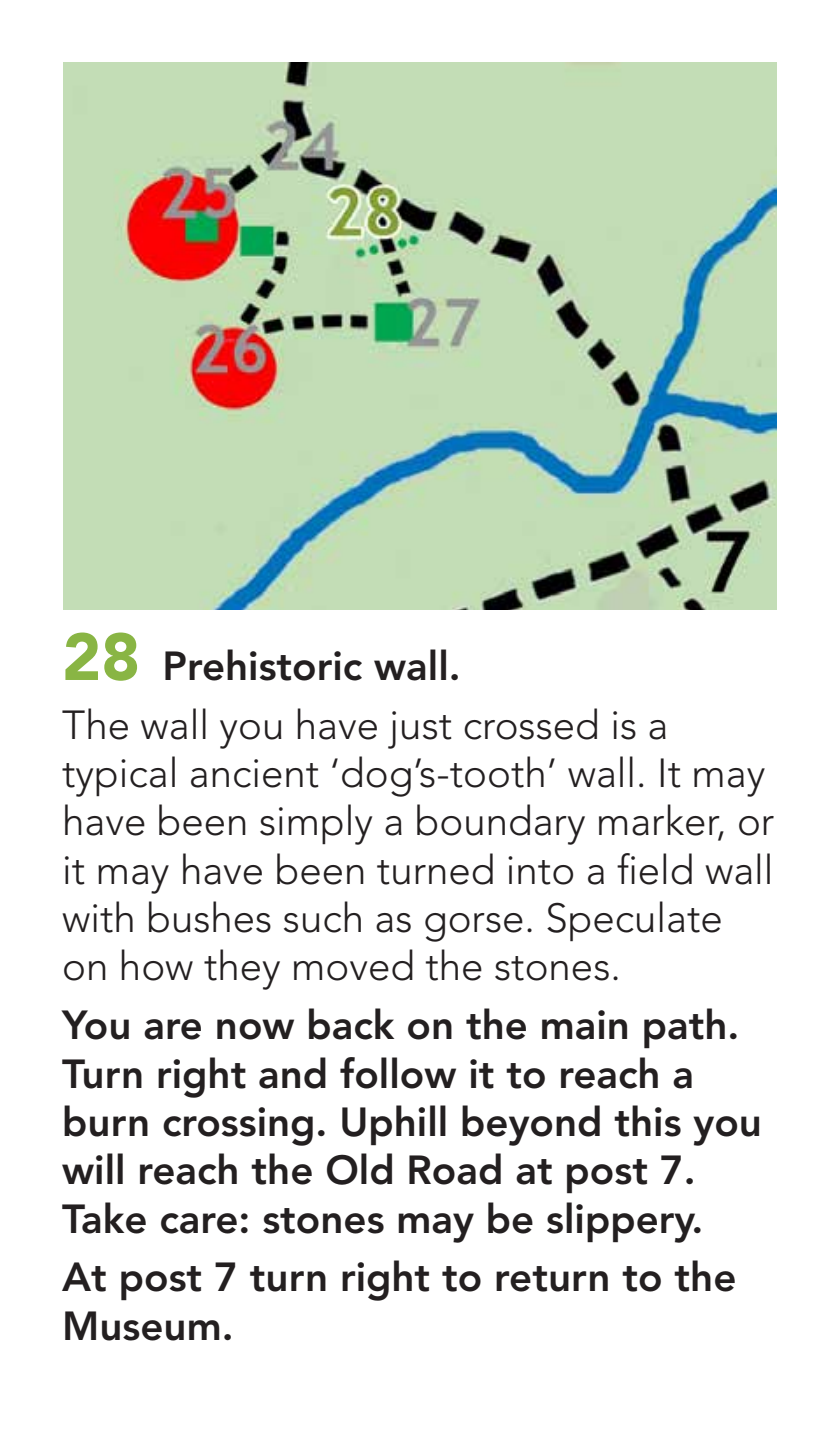 The height and width of the screenshot is (1443, 840). I want to click on care, so click(199, 1223).
